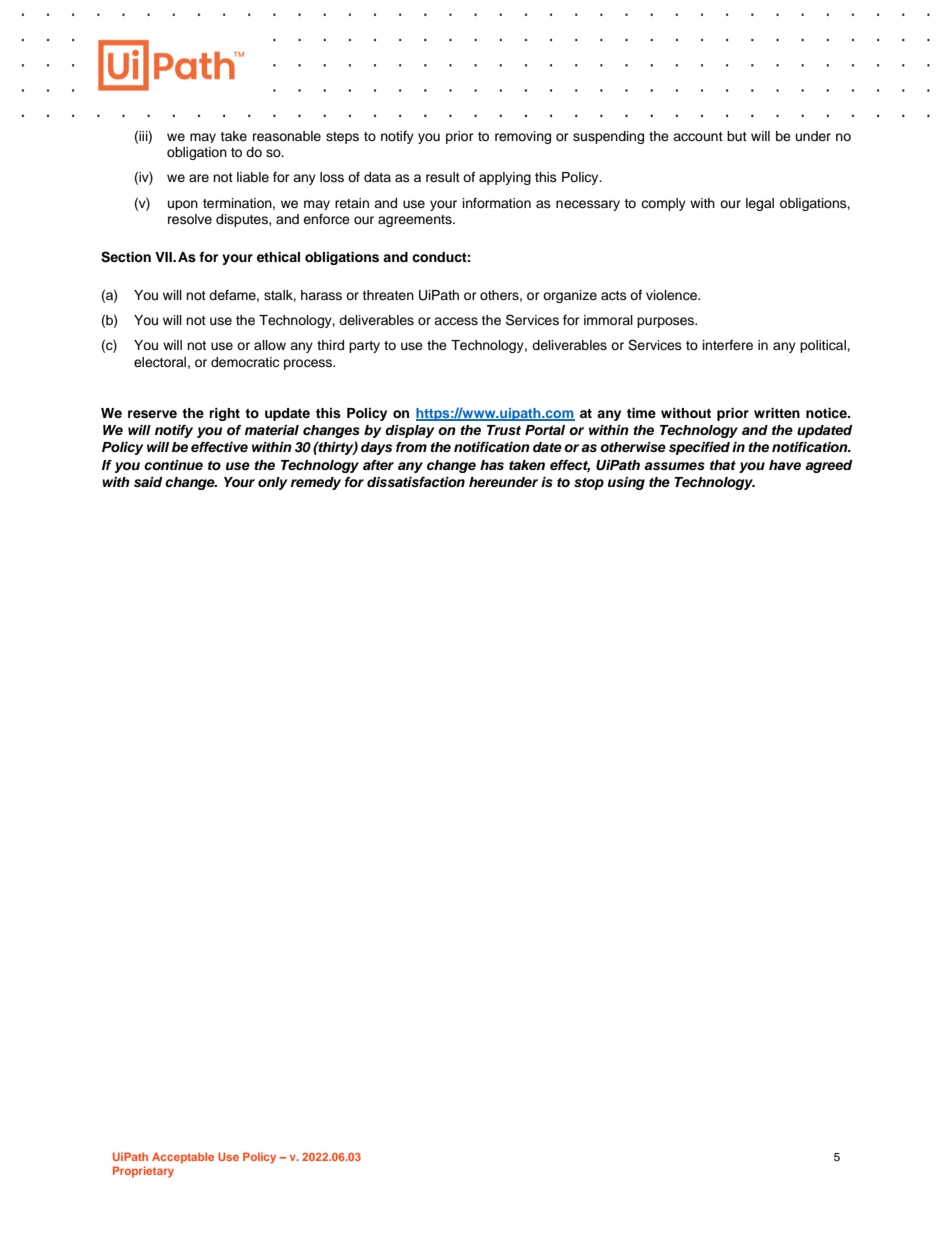 The height and width of the screenshot is (1233, 952). What do you see at coordinates (728, 345) in the screenshot?
I see `interfere` at bounding box center [728, 345].
